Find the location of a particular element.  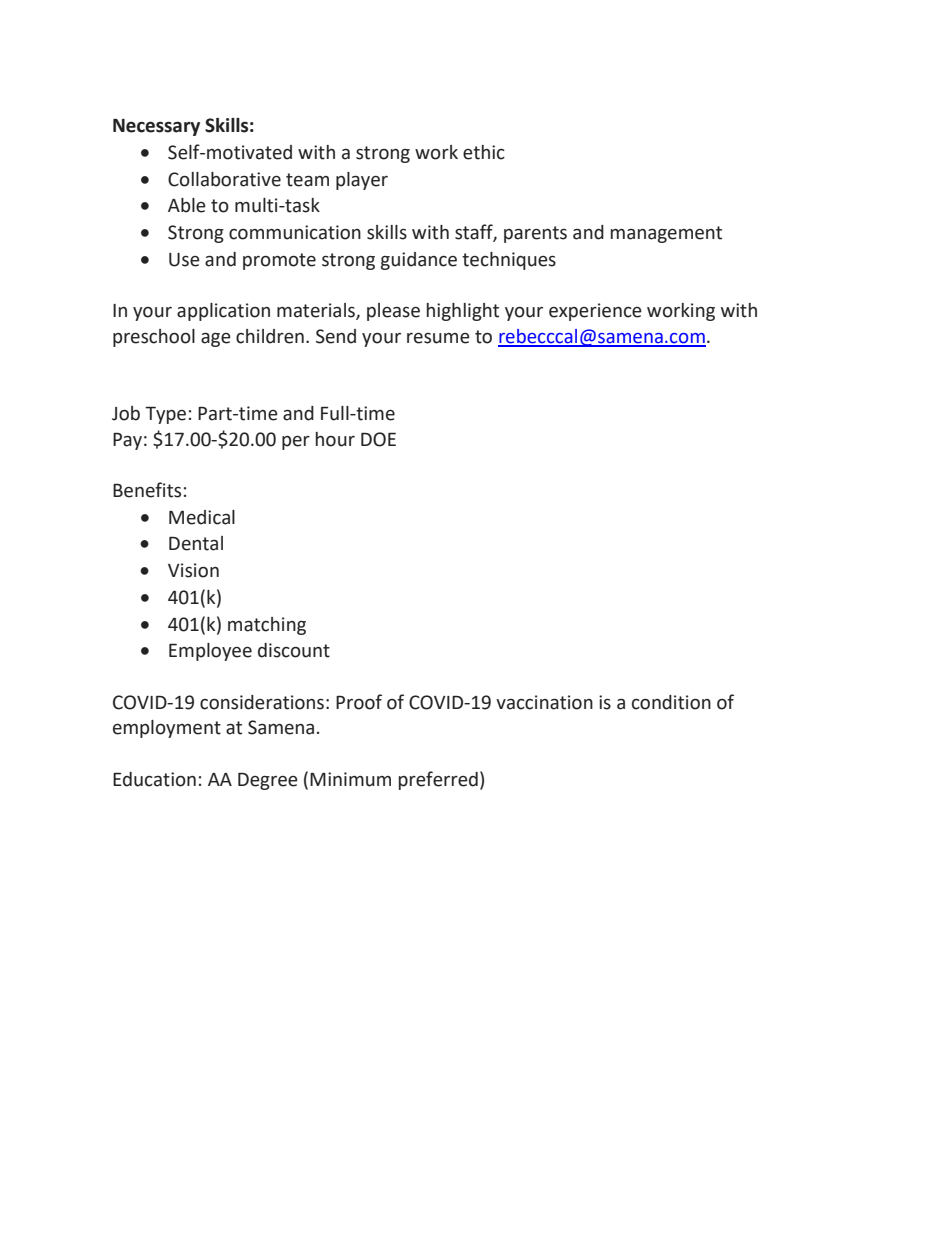

experience is located at coordinates (595, 312).
